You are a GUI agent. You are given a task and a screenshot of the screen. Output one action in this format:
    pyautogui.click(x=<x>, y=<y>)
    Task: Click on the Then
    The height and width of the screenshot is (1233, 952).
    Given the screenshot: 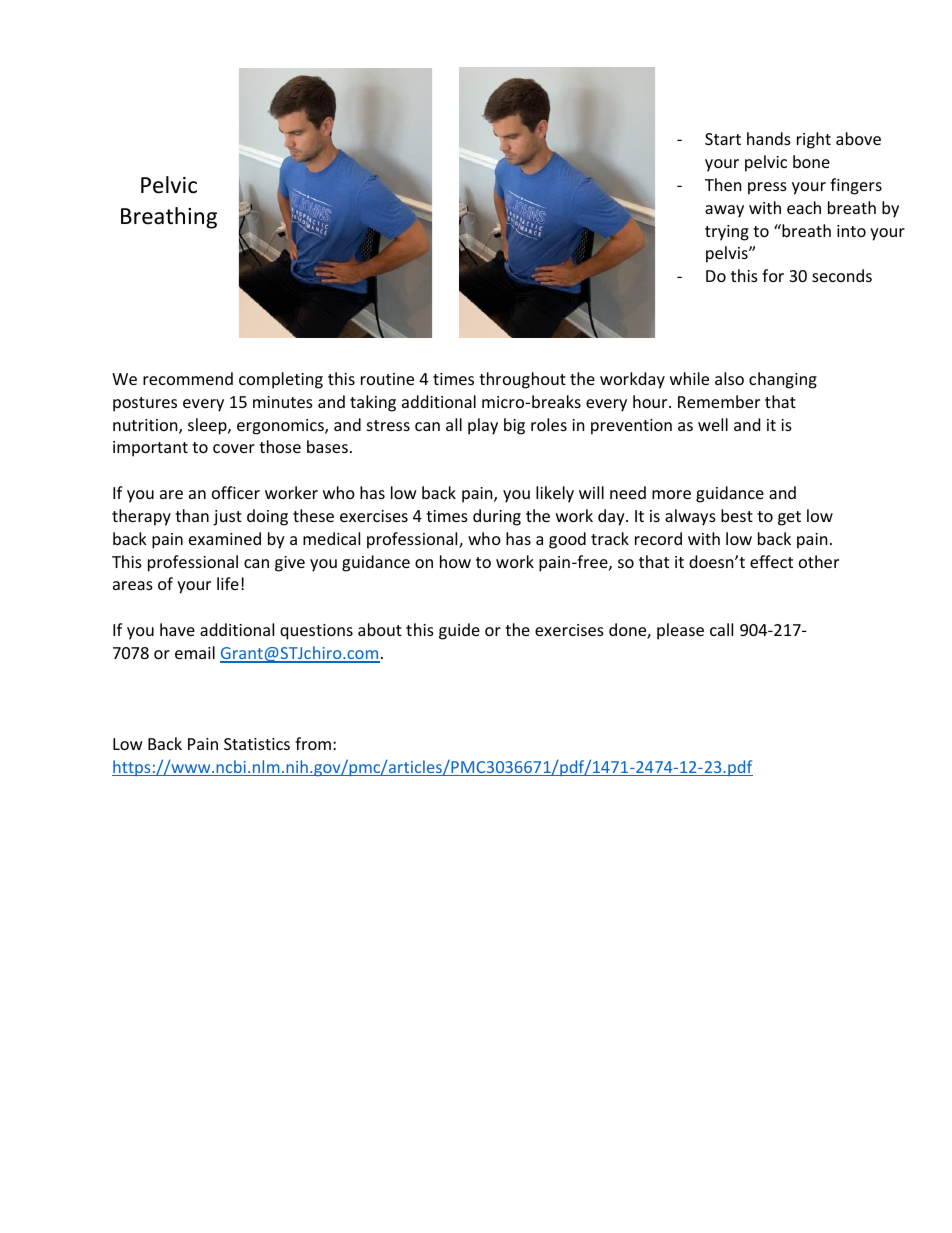 What is the action you would take?
    pyautogui.click(x=723, y=184)
